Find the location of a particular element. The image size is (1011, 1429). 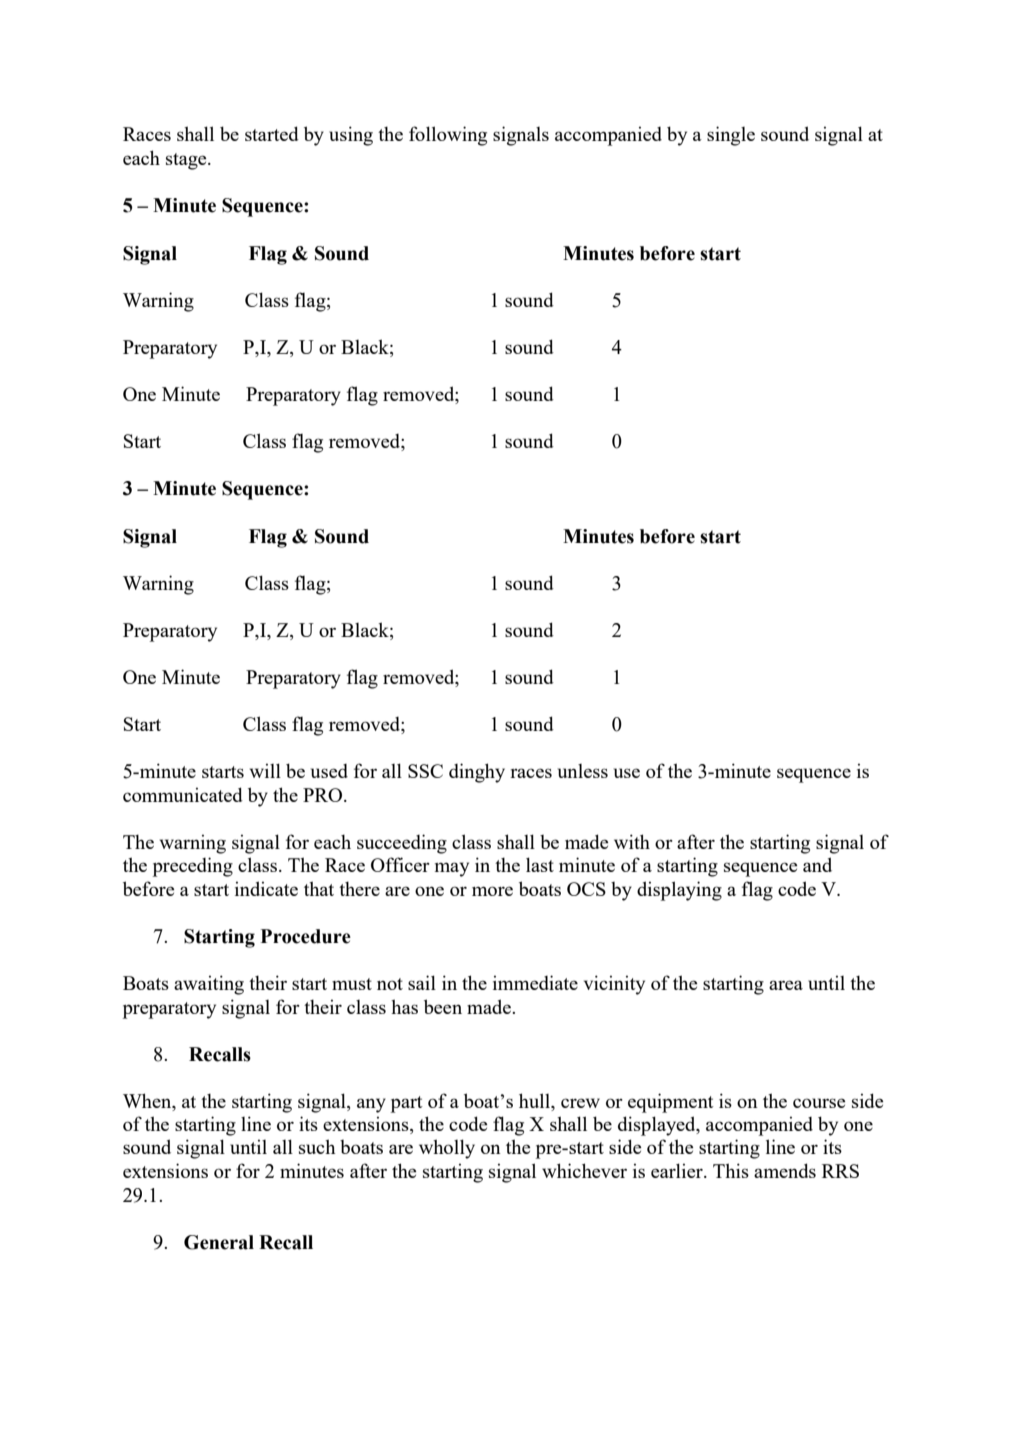

and is located at coordinates (817, 864).
